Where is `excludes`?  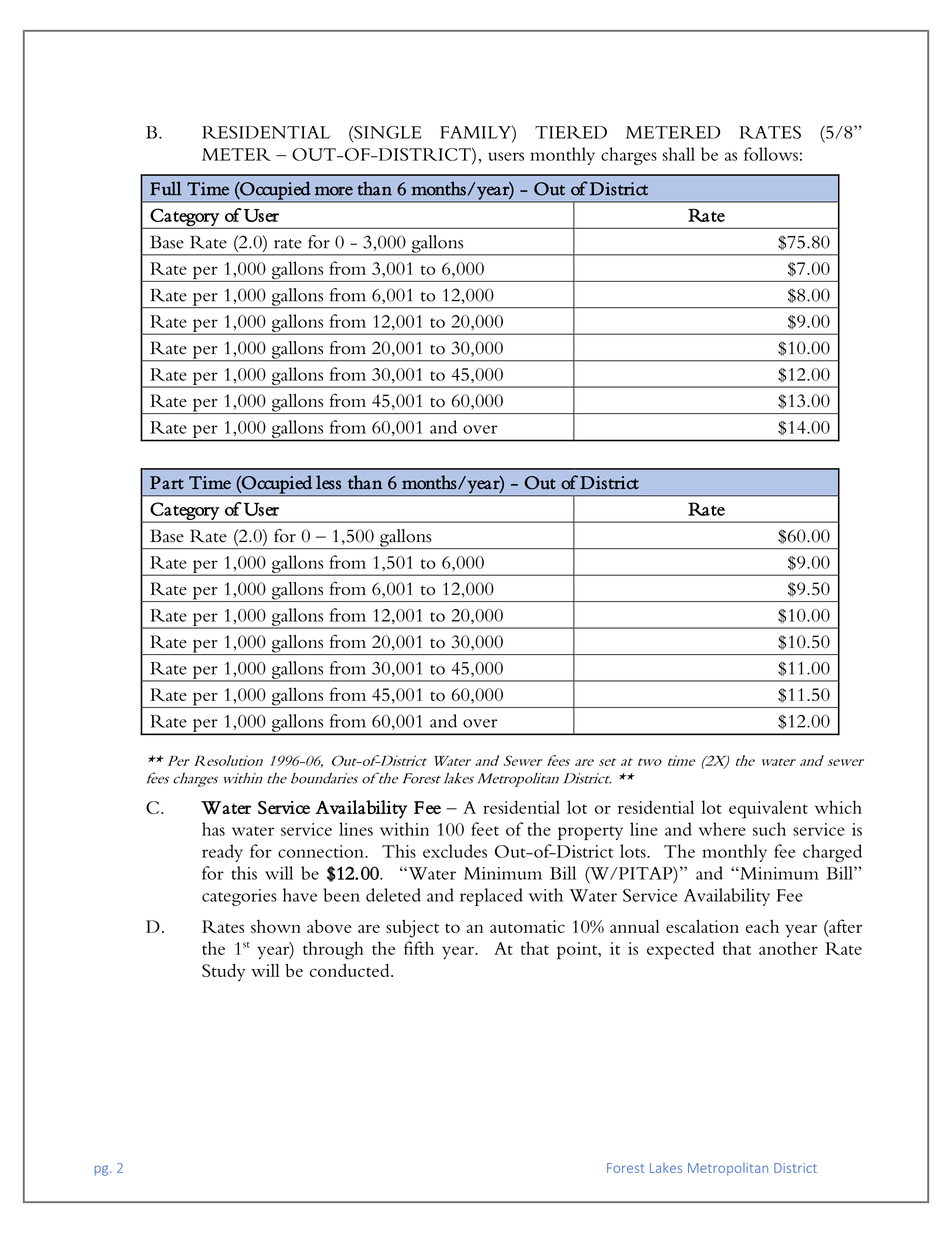
excludes is located at coordinates (455, 851).
